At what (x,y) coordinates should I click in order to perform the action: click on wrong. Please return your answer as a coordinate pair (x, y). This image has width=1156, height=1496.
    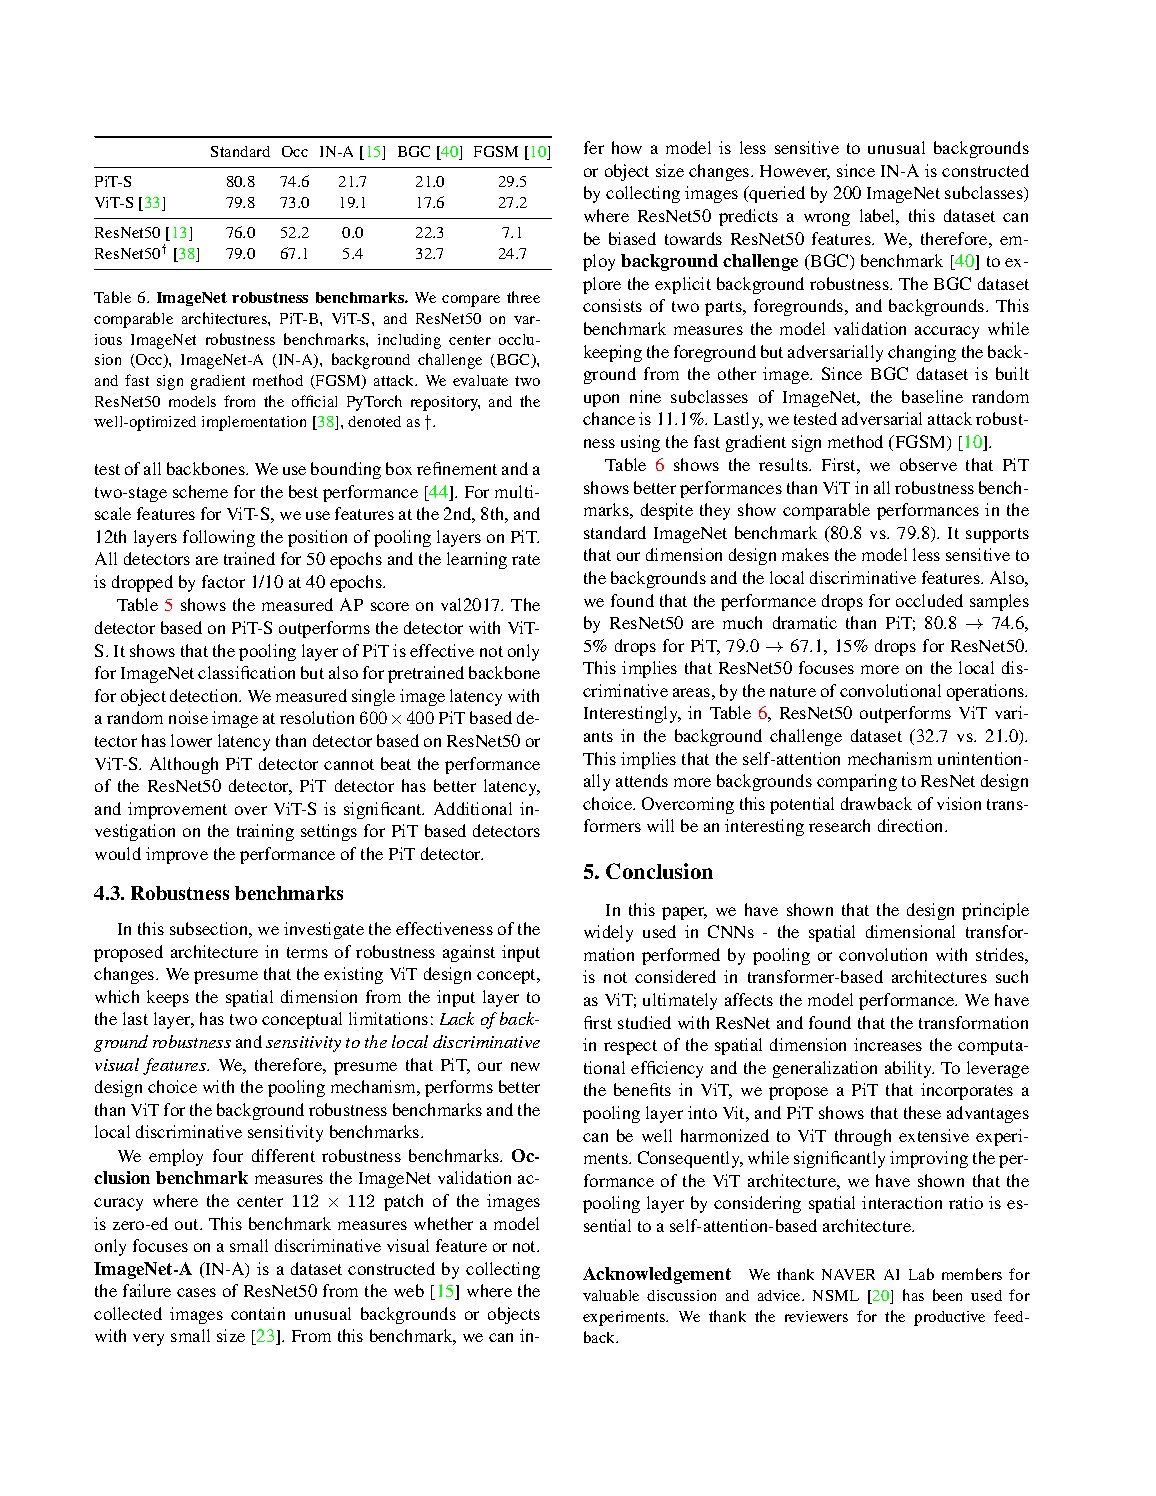
    Looking at the image, I should click on (827, 219).
